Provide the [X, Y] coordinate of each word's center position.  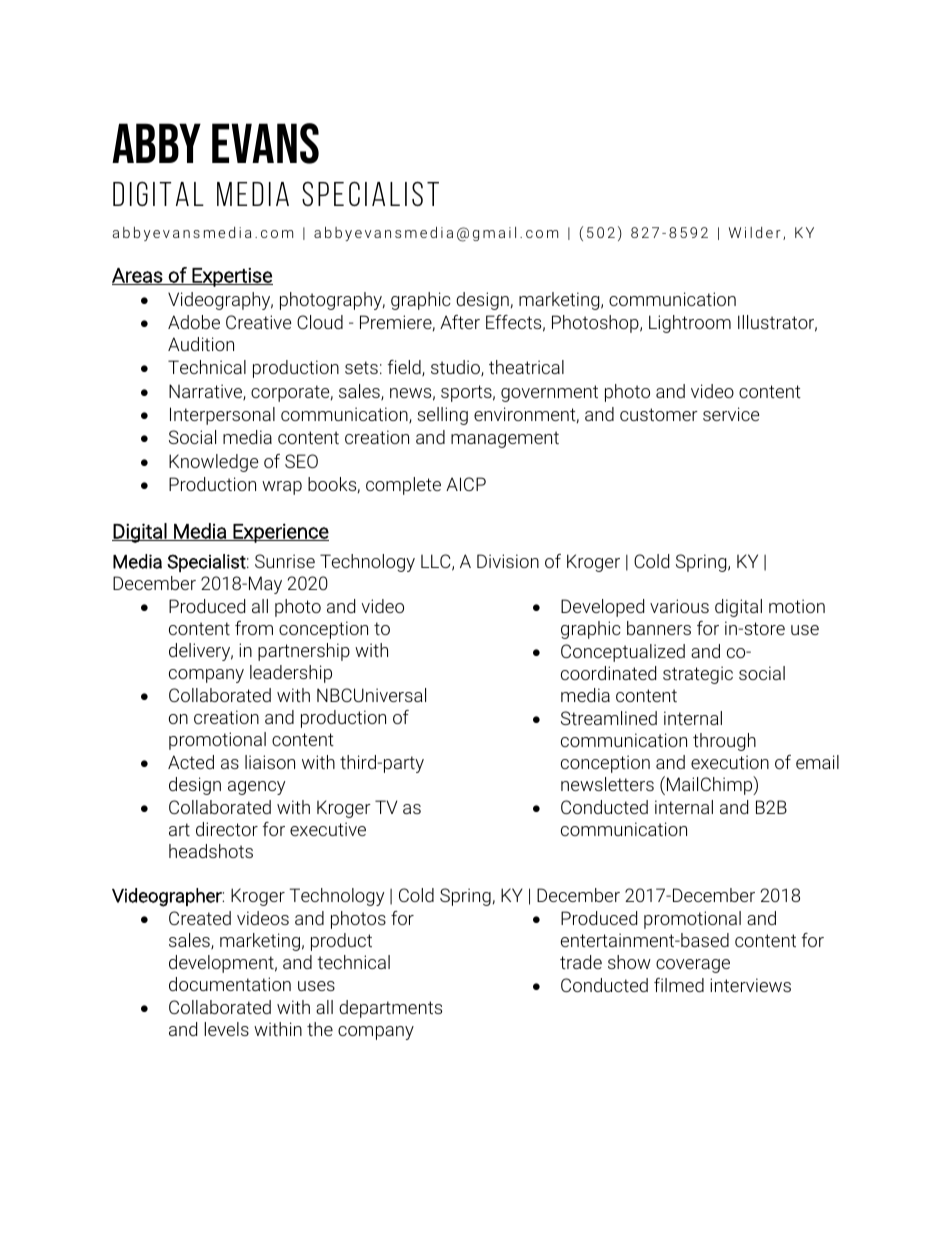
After [460, 322]
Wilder [755, 232]
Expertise [231, 277]
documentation [230, 984]
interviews [750, 985]
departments [390, 1009]
